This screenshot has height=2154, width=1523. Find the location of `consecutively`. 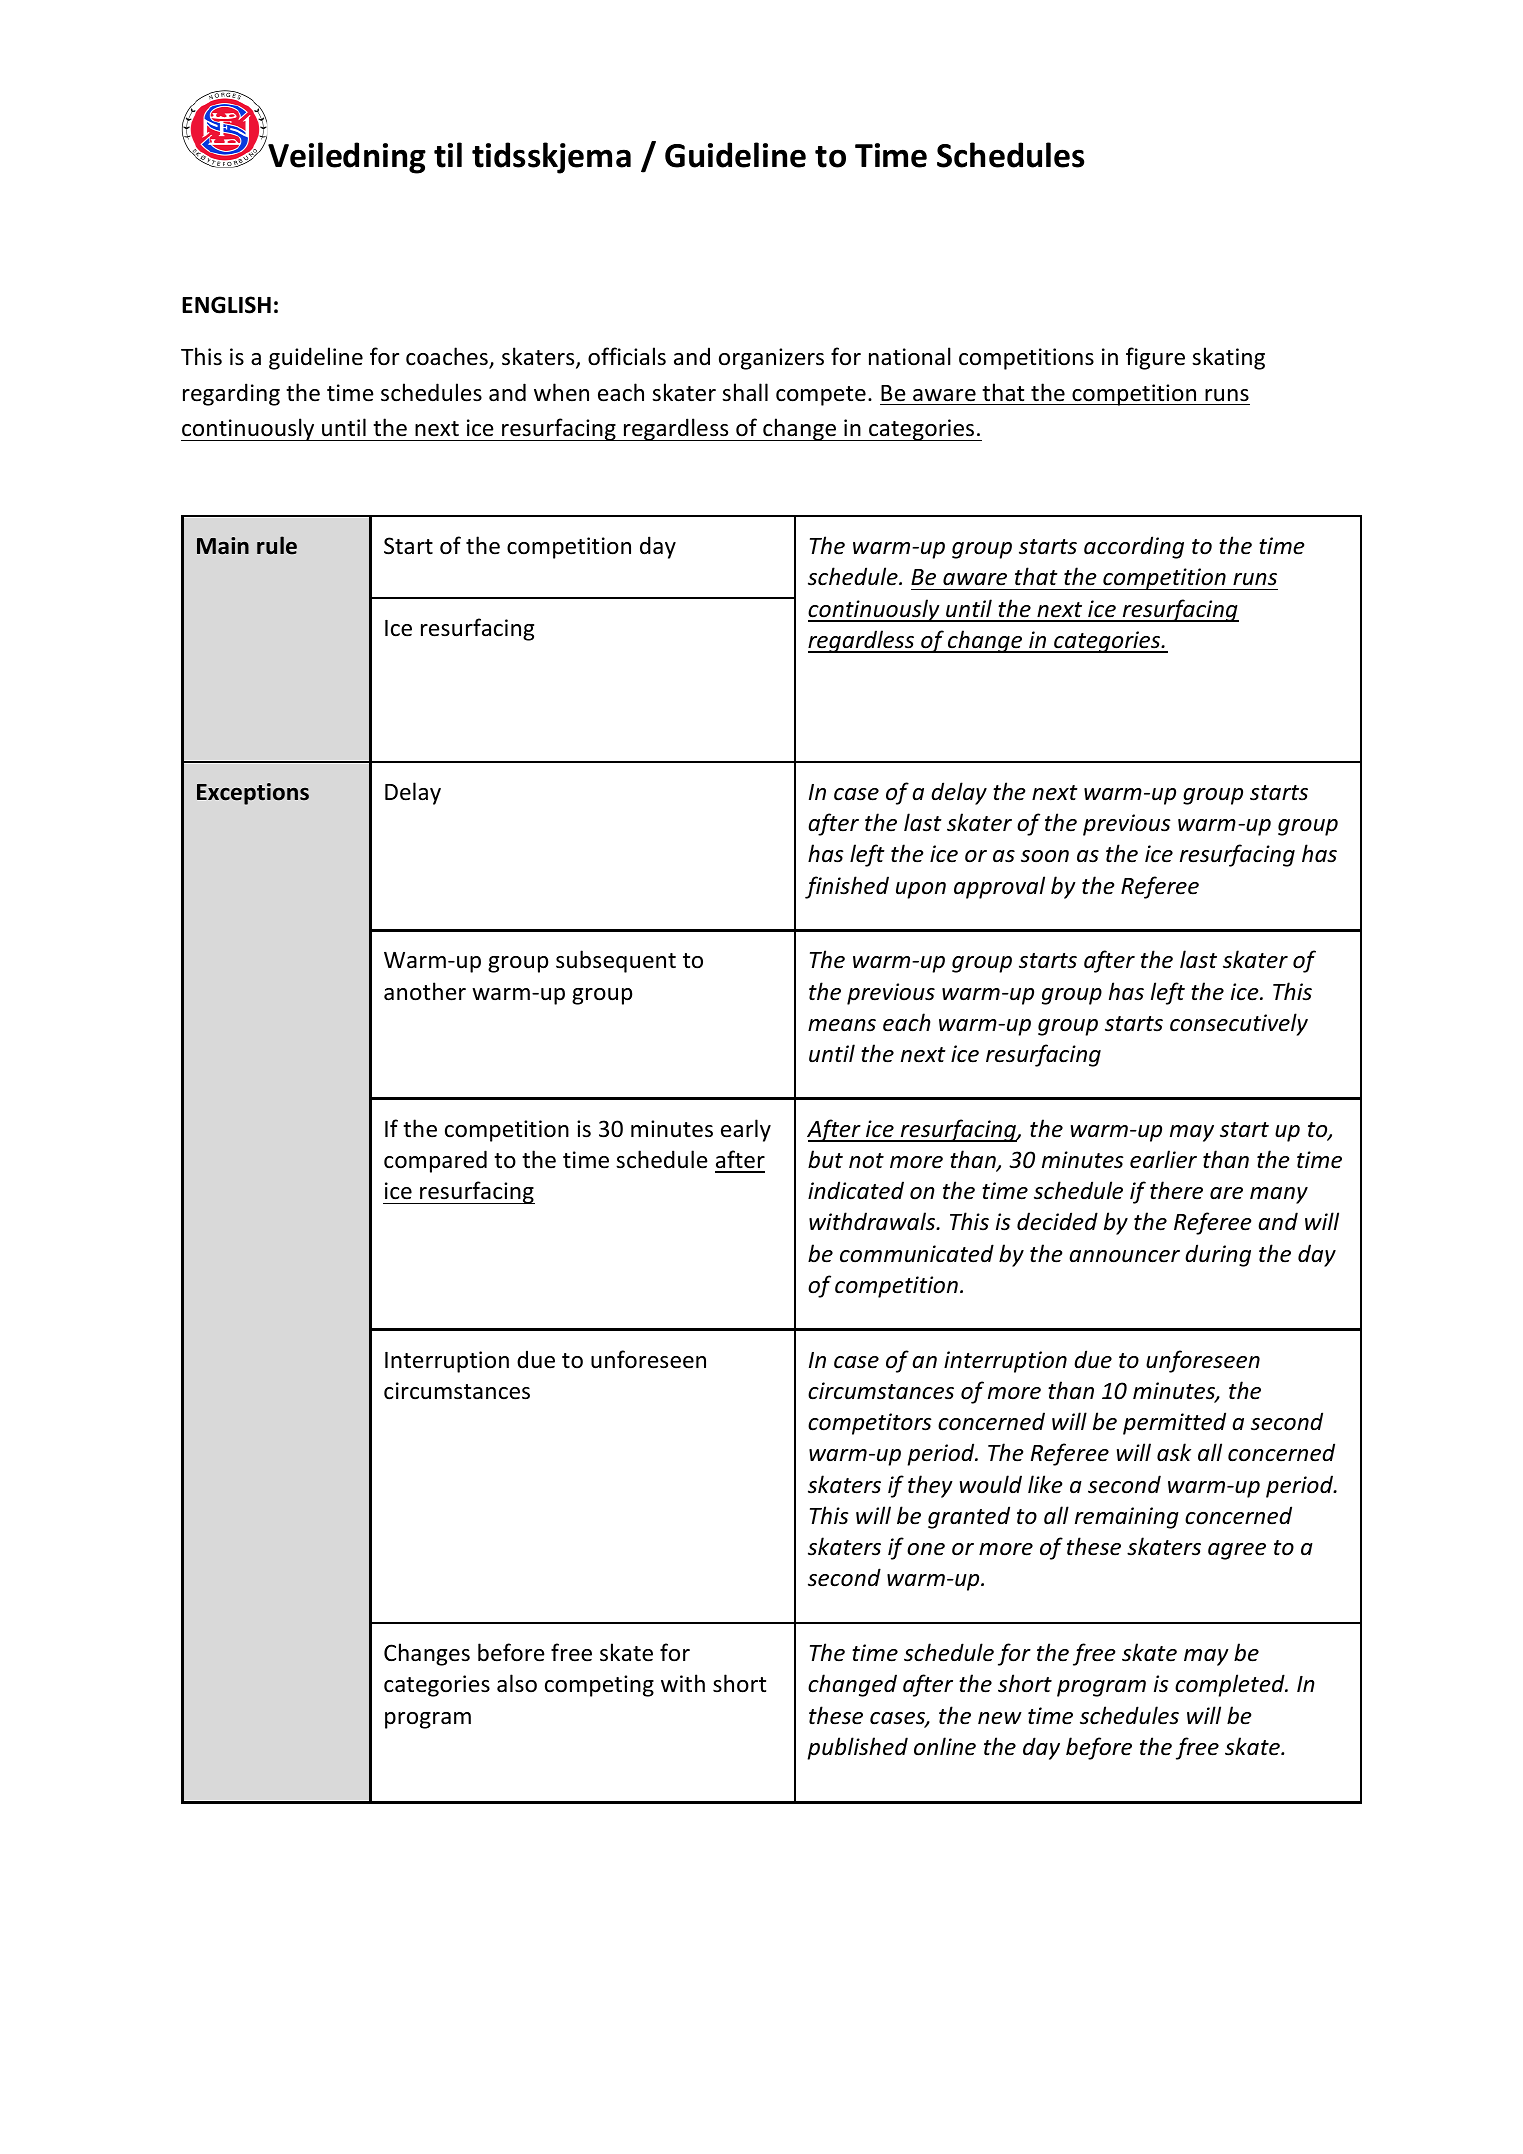

consecutively is located at coordinates (1239, 1024).
